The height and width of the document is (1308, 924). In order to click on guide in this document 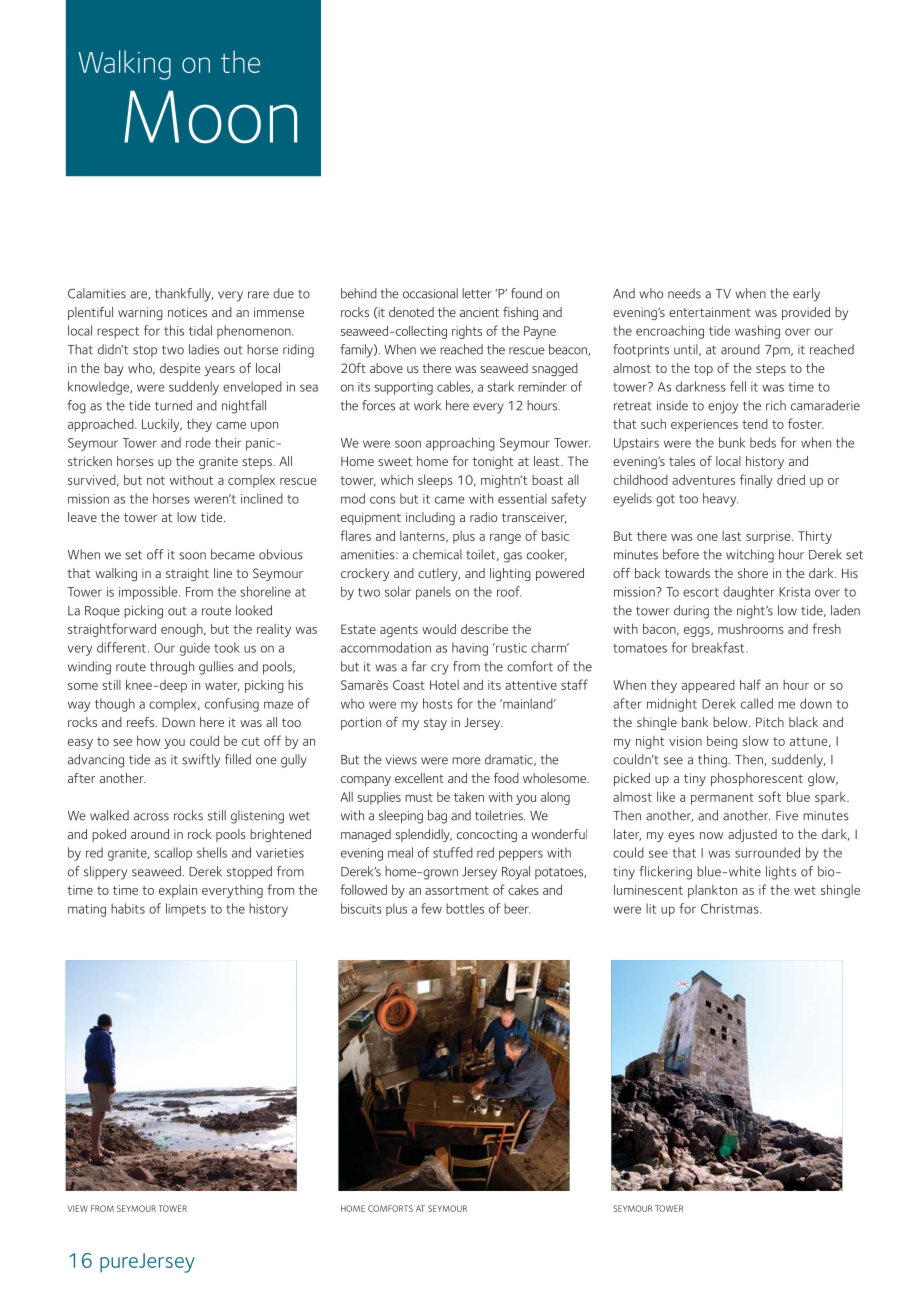, I will do `click(195, 649)`.
